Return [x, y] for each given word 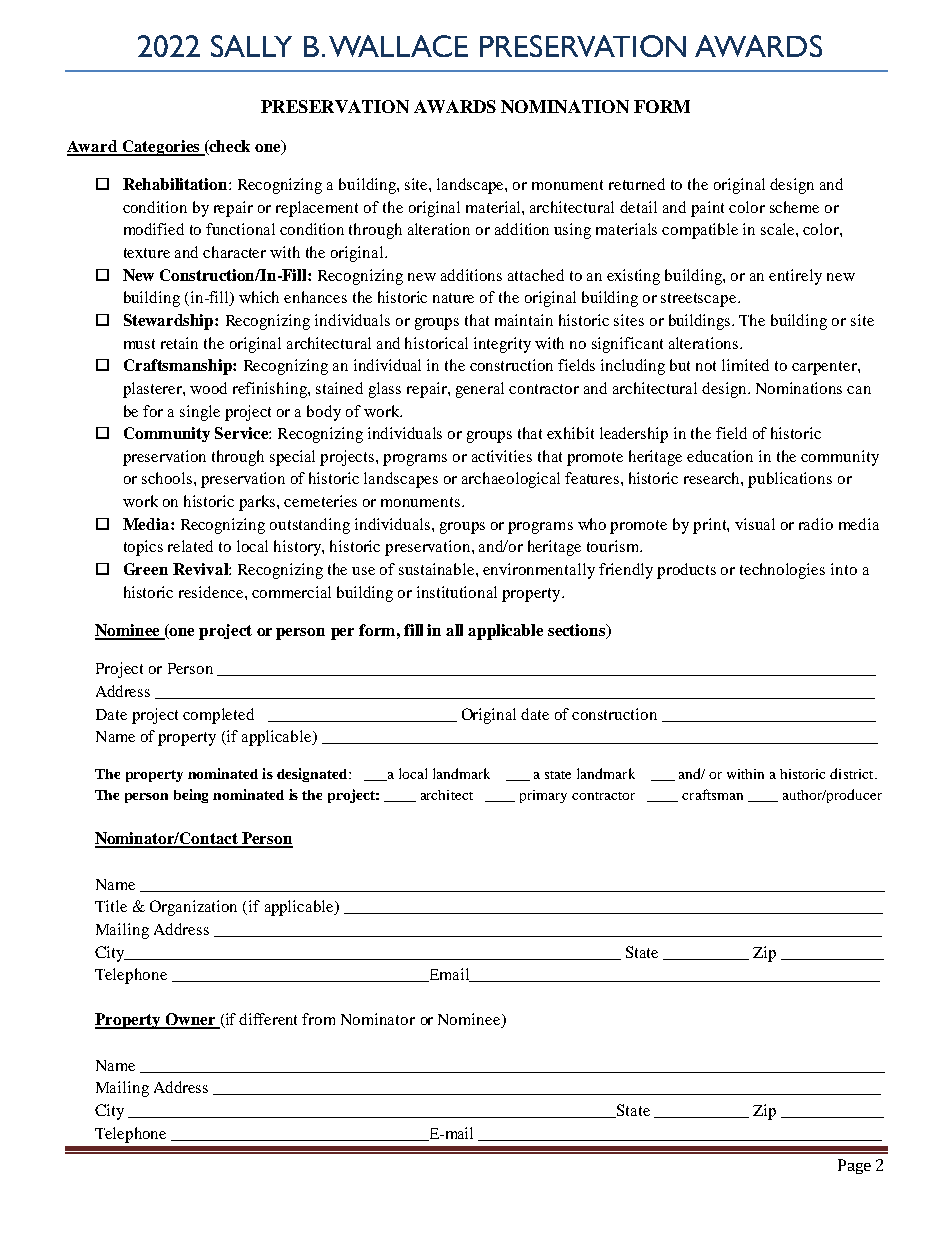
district [853, 773]
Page [854, 1166]
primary [543, 796]
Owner [190, 1020]
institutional [457, 592]
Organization [193, 908]
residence [212, 592]
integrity [502, 345]
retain [179, 343]
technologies [782, 571]
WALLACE [398, 46]
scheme [794, 207]
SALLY [251, 46]
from [318, 1019]
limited [745, 365]
